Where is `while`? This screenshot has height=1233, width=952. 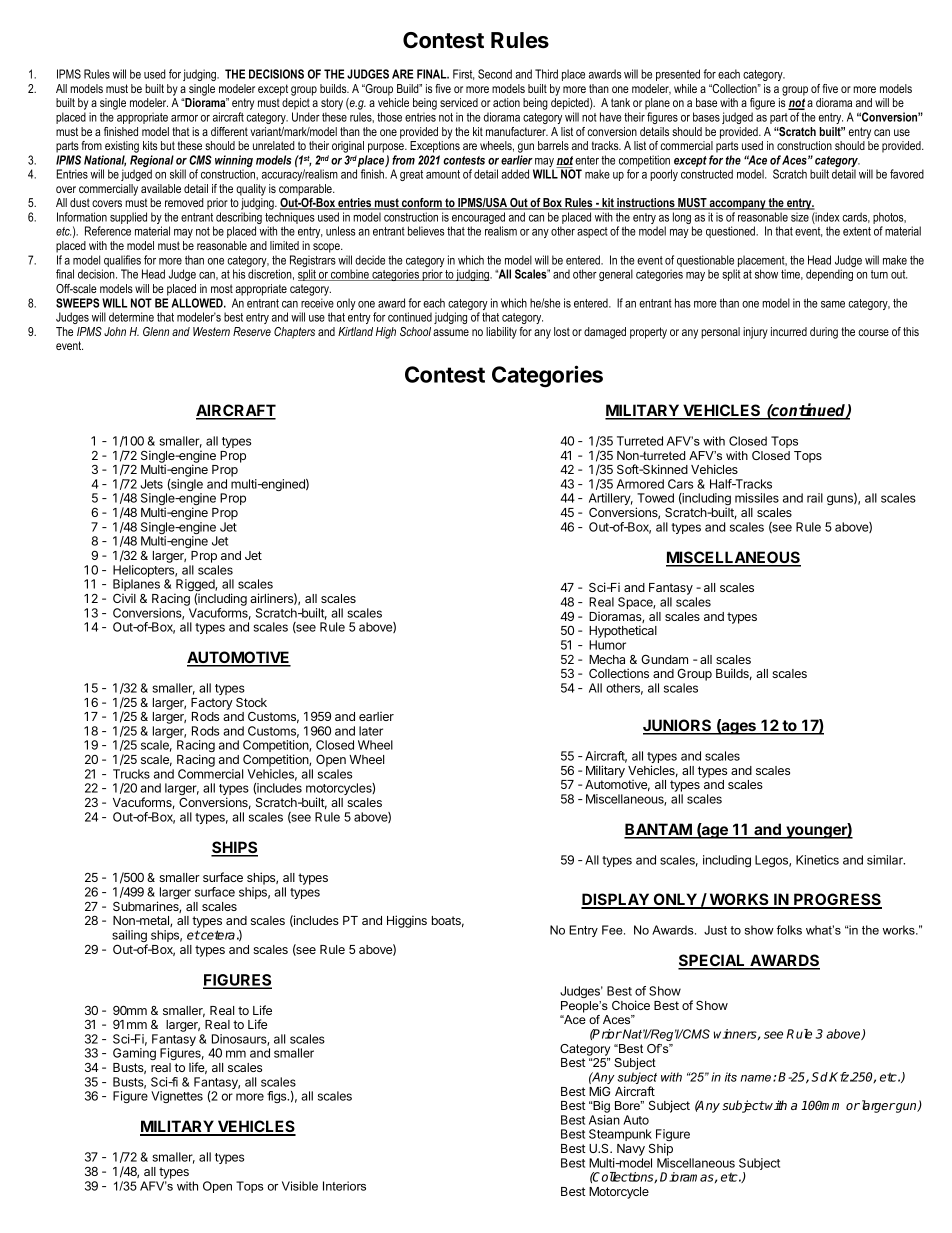
while is located at coordinates (685, 88).
